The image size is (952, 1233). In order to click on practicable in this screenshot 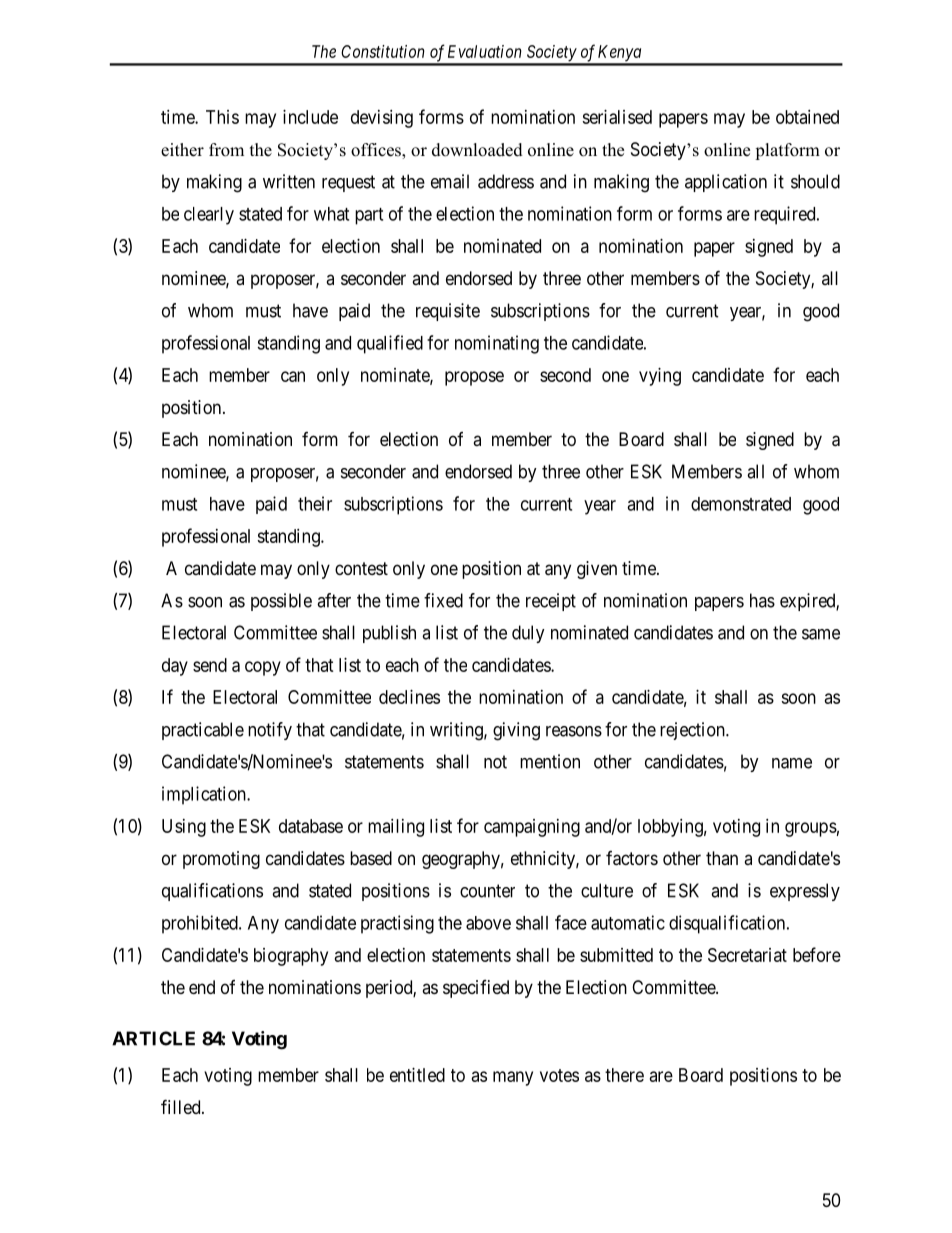, I will do `click(203, 731)`.
